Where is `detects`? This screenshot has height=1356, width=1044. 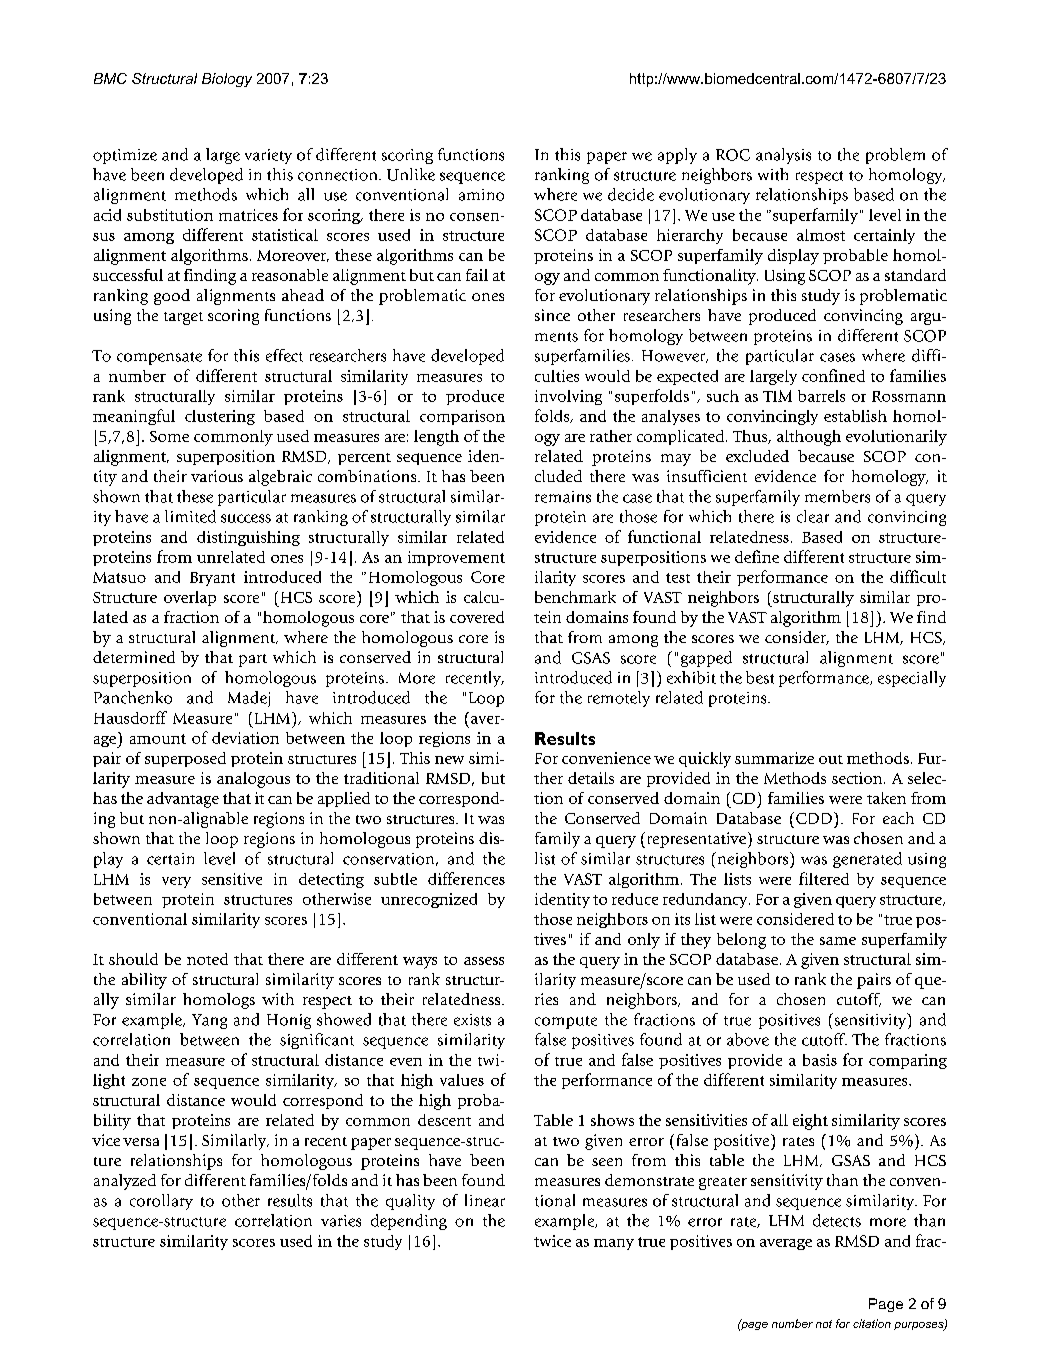
detects is located at coordinates (837, 1220).
